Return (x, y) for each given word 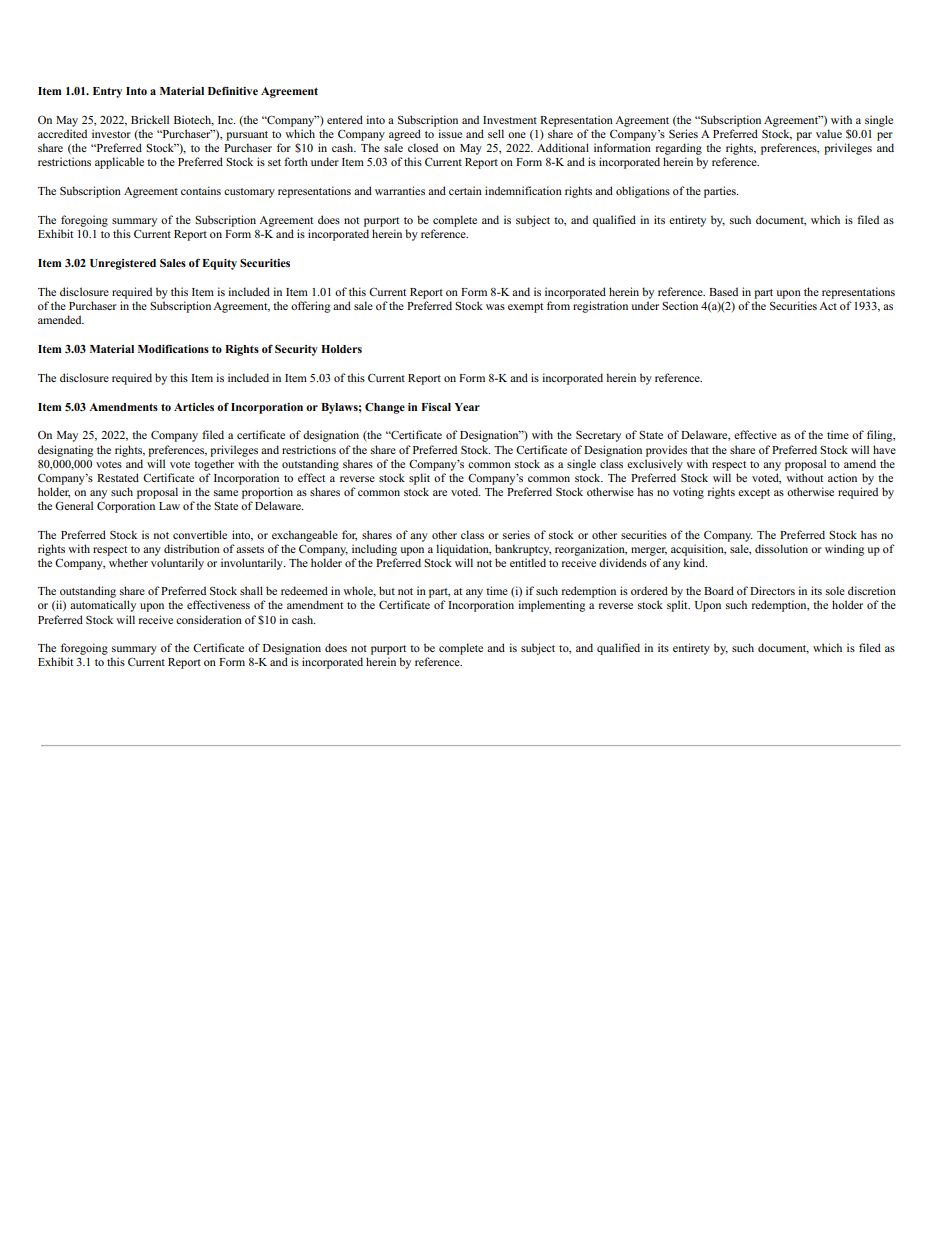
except (754, 494)
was (495, 307)
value (829, 133)
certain (465, 190)
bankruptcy (523, 550)
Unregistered (123, 264)
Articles (194, 407)
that (700, 449)
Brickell (150, 119)
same (226, 493)
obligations (643, 192)
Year (467, 407)
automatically (103, 606)
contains (201, 190)
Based (723, 291)
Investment (510, 120)
